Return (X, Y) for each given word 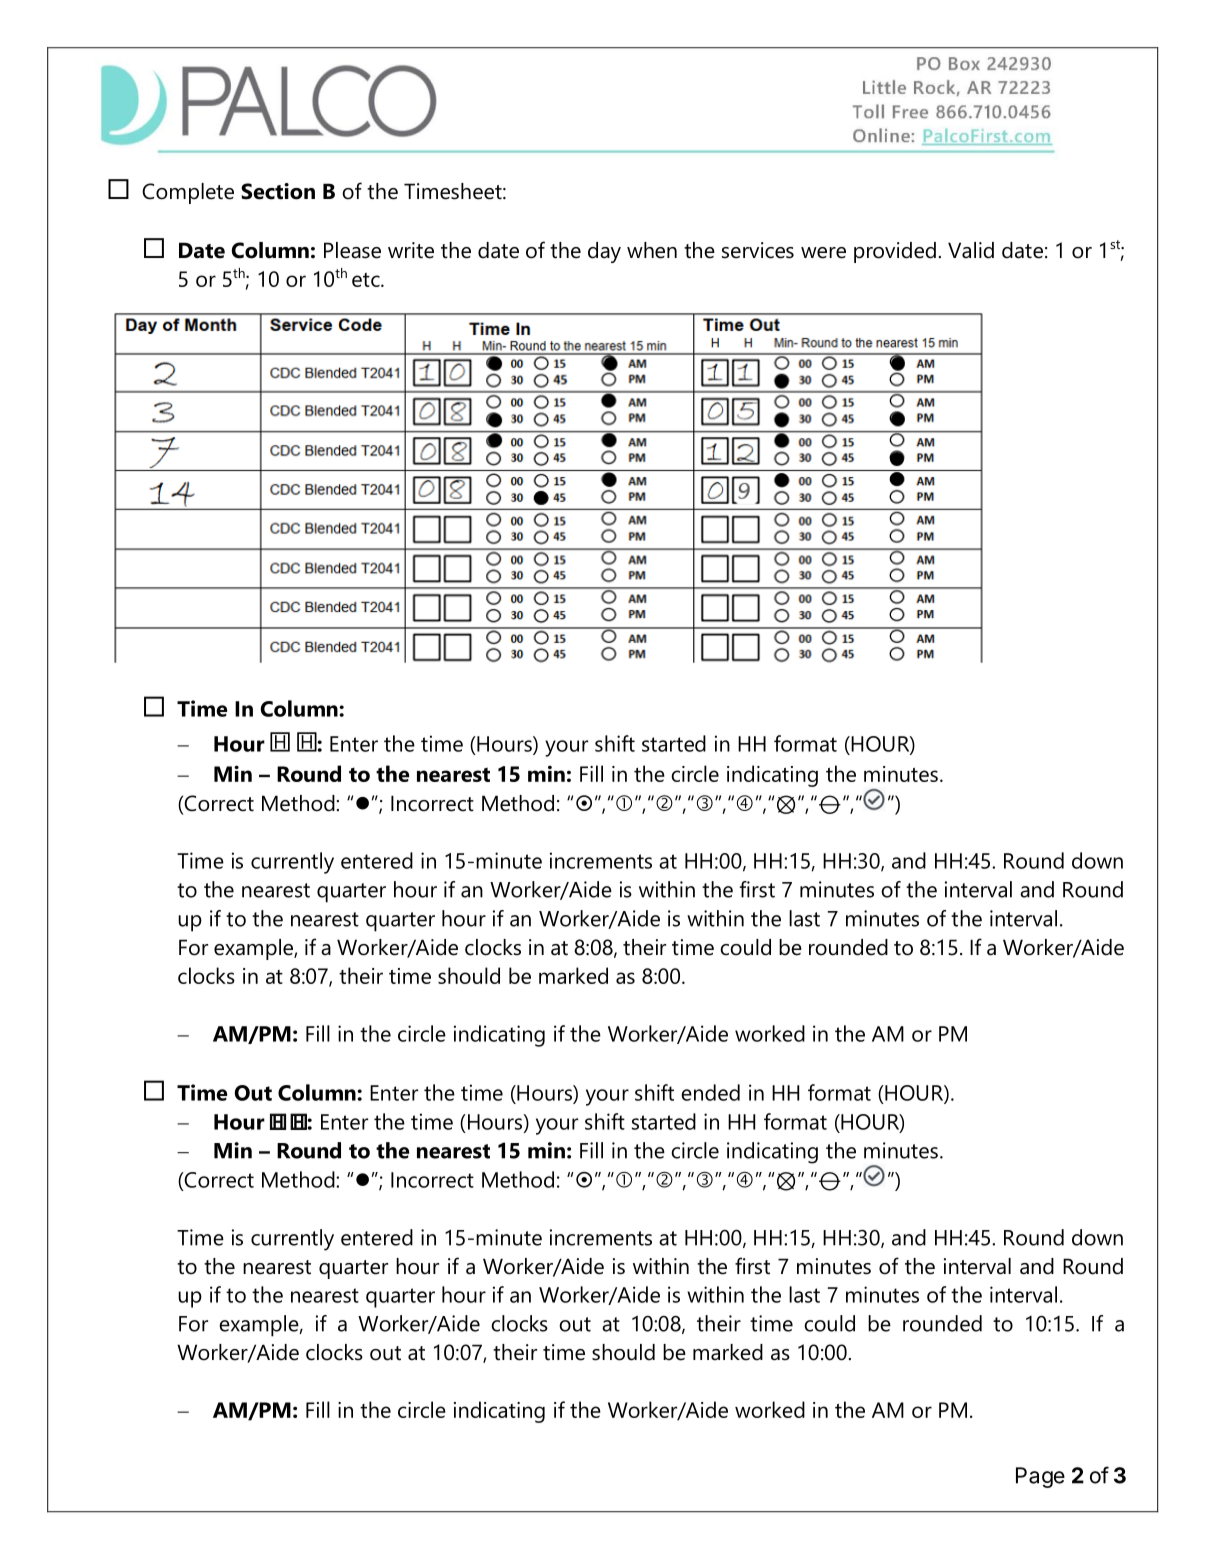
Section (278, 191)
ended (710, 1092)
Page (1040, 1477)
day (604, 252)
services (758, 250)
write (411, 250)
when (652, 250)
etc (367, 280)
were (823, 253)
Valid (971, 250)
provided (895, 252)
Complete (188, 193)
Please (352, 250)
